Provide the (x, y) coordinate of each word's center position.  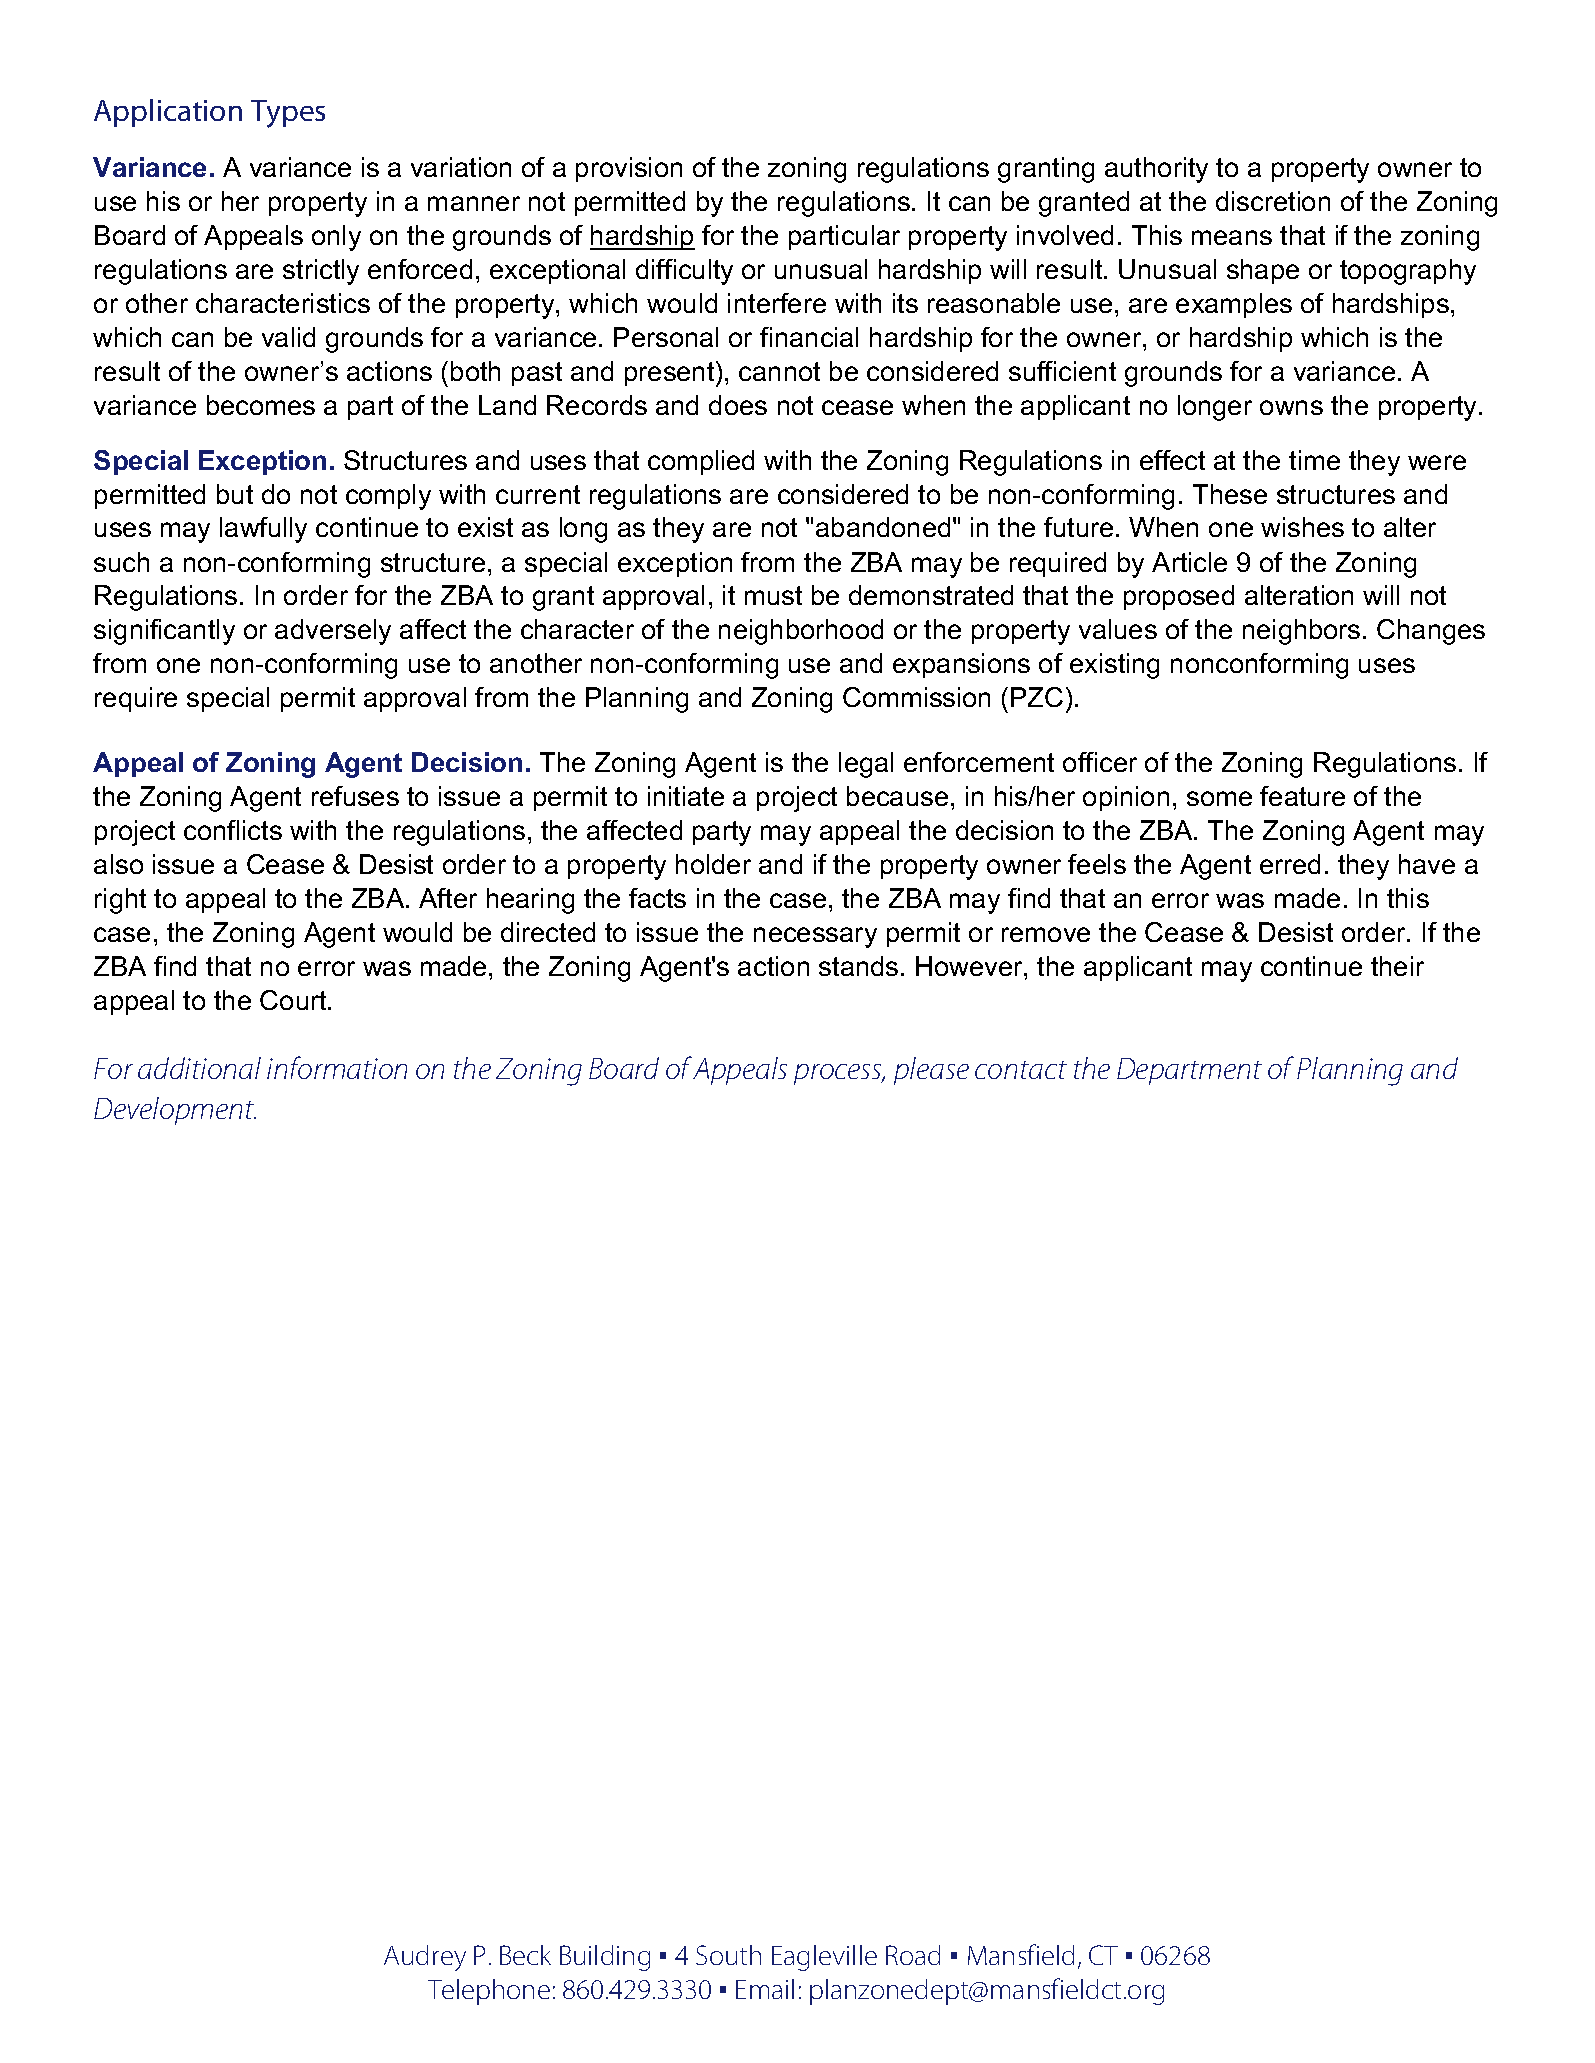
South (728, 1955)
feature (1302, 796)
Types (288, 114)
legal (866, 765)
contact (1021, 1070)
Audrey (425, 1958)
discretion (1273, 201)
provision (629, 169)
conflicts (233, 830)
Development (175, 1111)
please (931, 1071)
